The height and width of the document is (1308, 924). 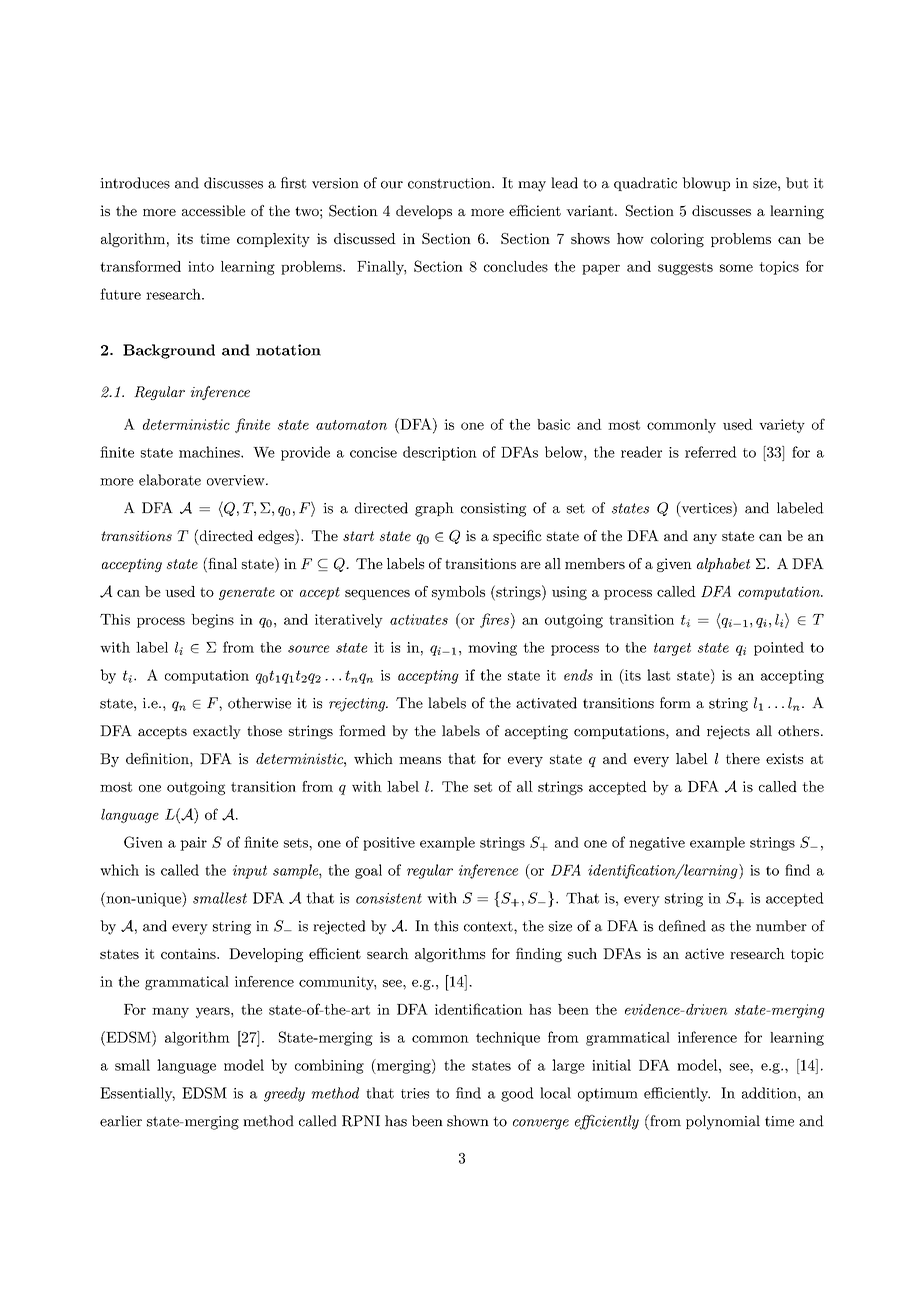 What do you see at coordinates (210, 452) in the document?
I see `machines` at bounding box center [210, 452].
